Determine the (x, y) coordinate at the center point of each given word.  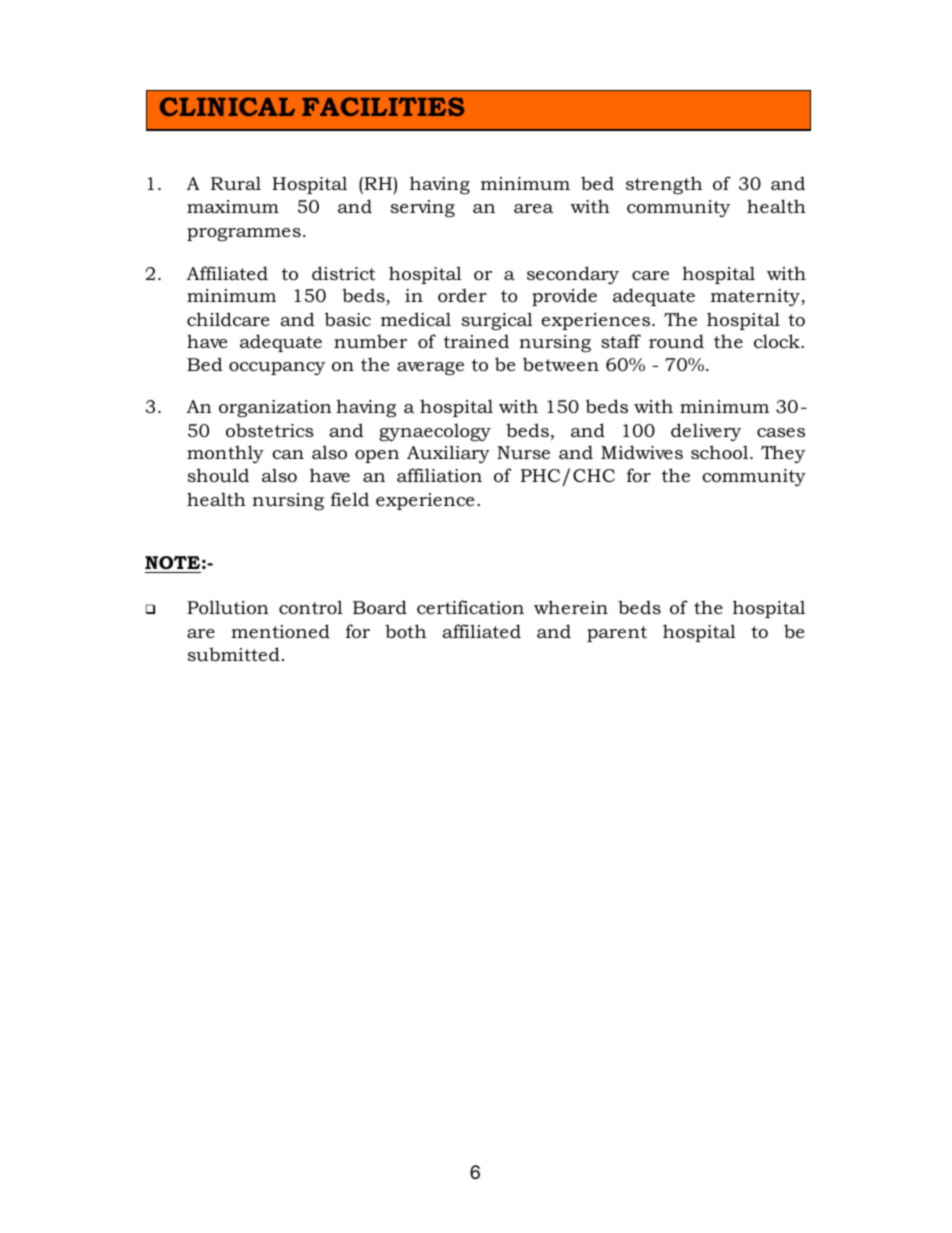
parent (617, 634)
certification (470, 607)
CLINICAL (227, 106)
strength (664, 185)
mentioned (280, 631)
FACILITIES (383, 106)
